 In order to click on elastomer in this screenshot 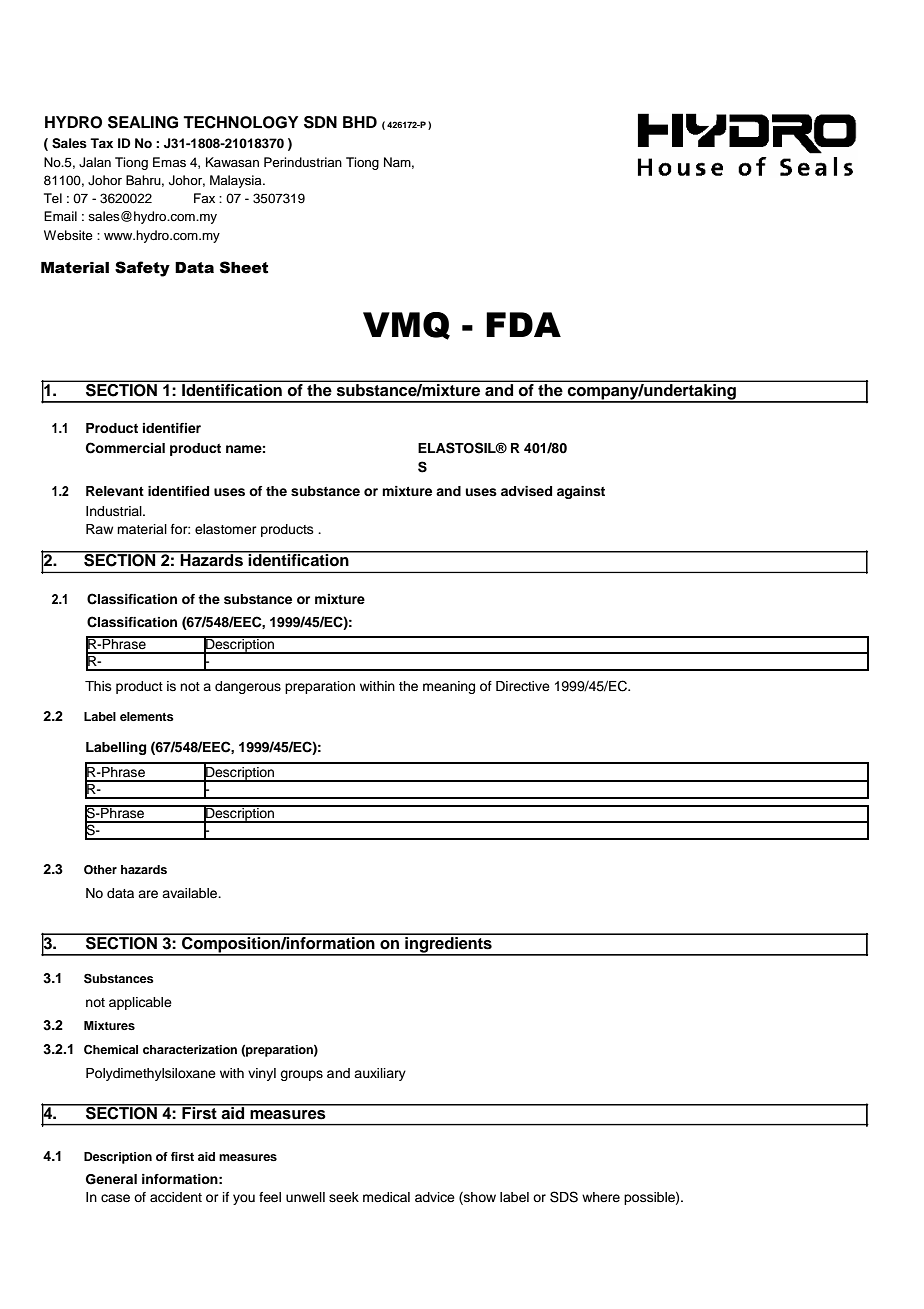, I will do `click(226, 529)`.
